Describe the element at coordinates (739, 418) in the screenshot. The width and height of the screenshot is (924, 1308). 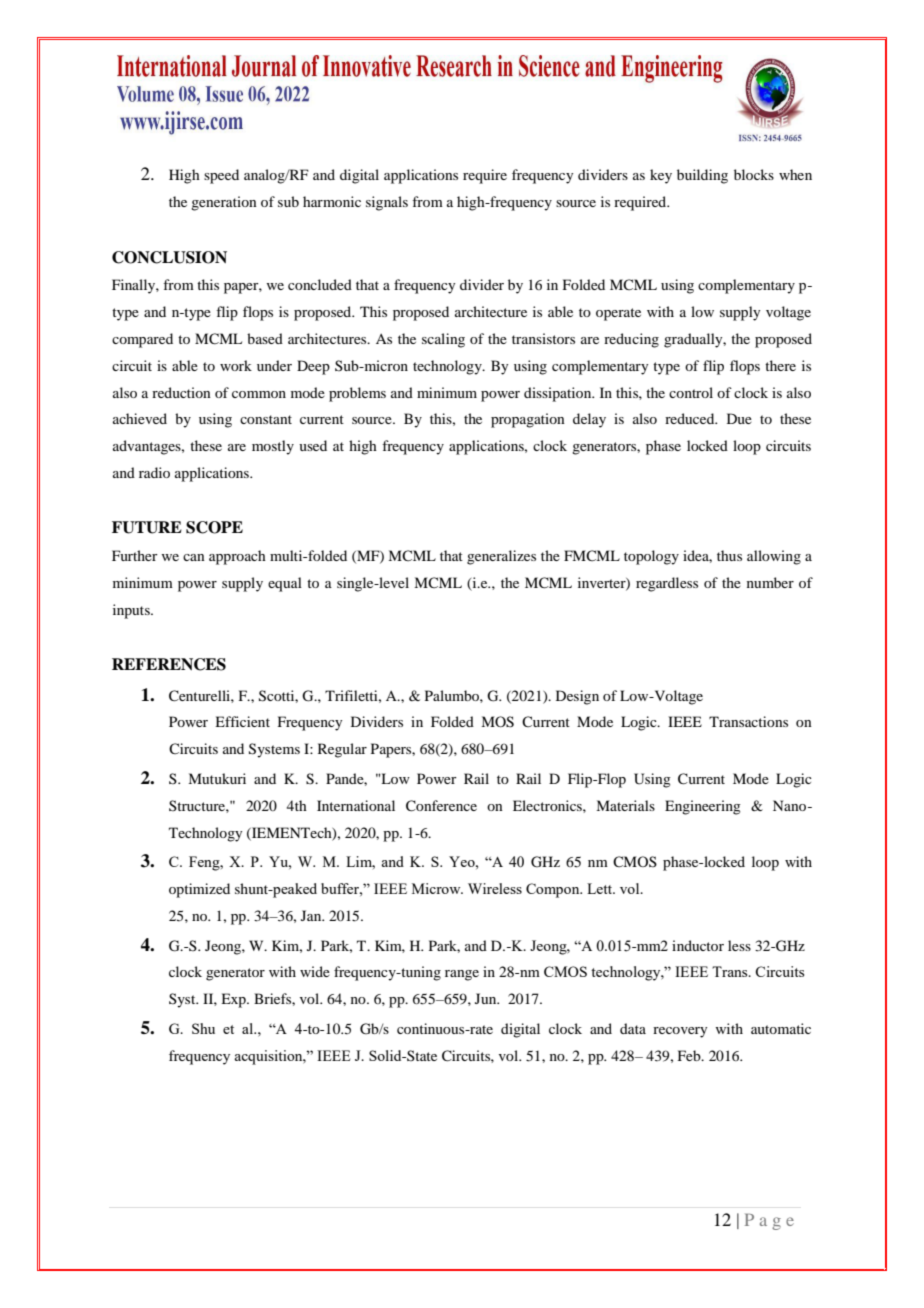
I see `Due` at that location.
